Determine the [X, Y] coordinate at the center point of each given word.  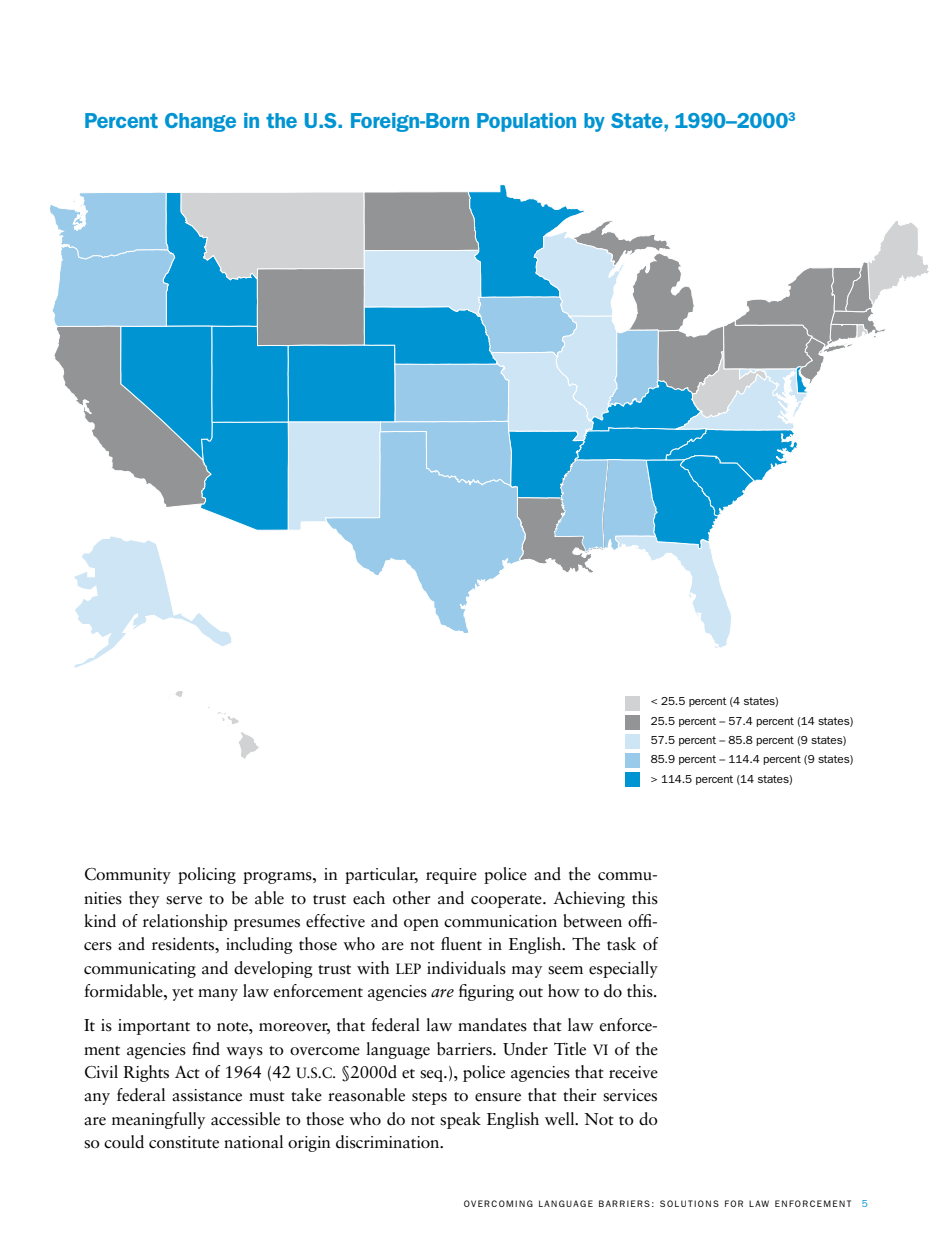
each [369, 898]
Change [200, 122]
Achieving [589, 899]
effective [335, 921]
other [412, 898]
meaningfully [158, 1120]
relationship [185, 922]
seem [565, 970]
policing [207, 875]
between [593, 921]
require [451, 876]
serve [184, 900]
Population [526, 122]
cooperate [507, 901]
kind [100, 921]
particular [381, 875]
